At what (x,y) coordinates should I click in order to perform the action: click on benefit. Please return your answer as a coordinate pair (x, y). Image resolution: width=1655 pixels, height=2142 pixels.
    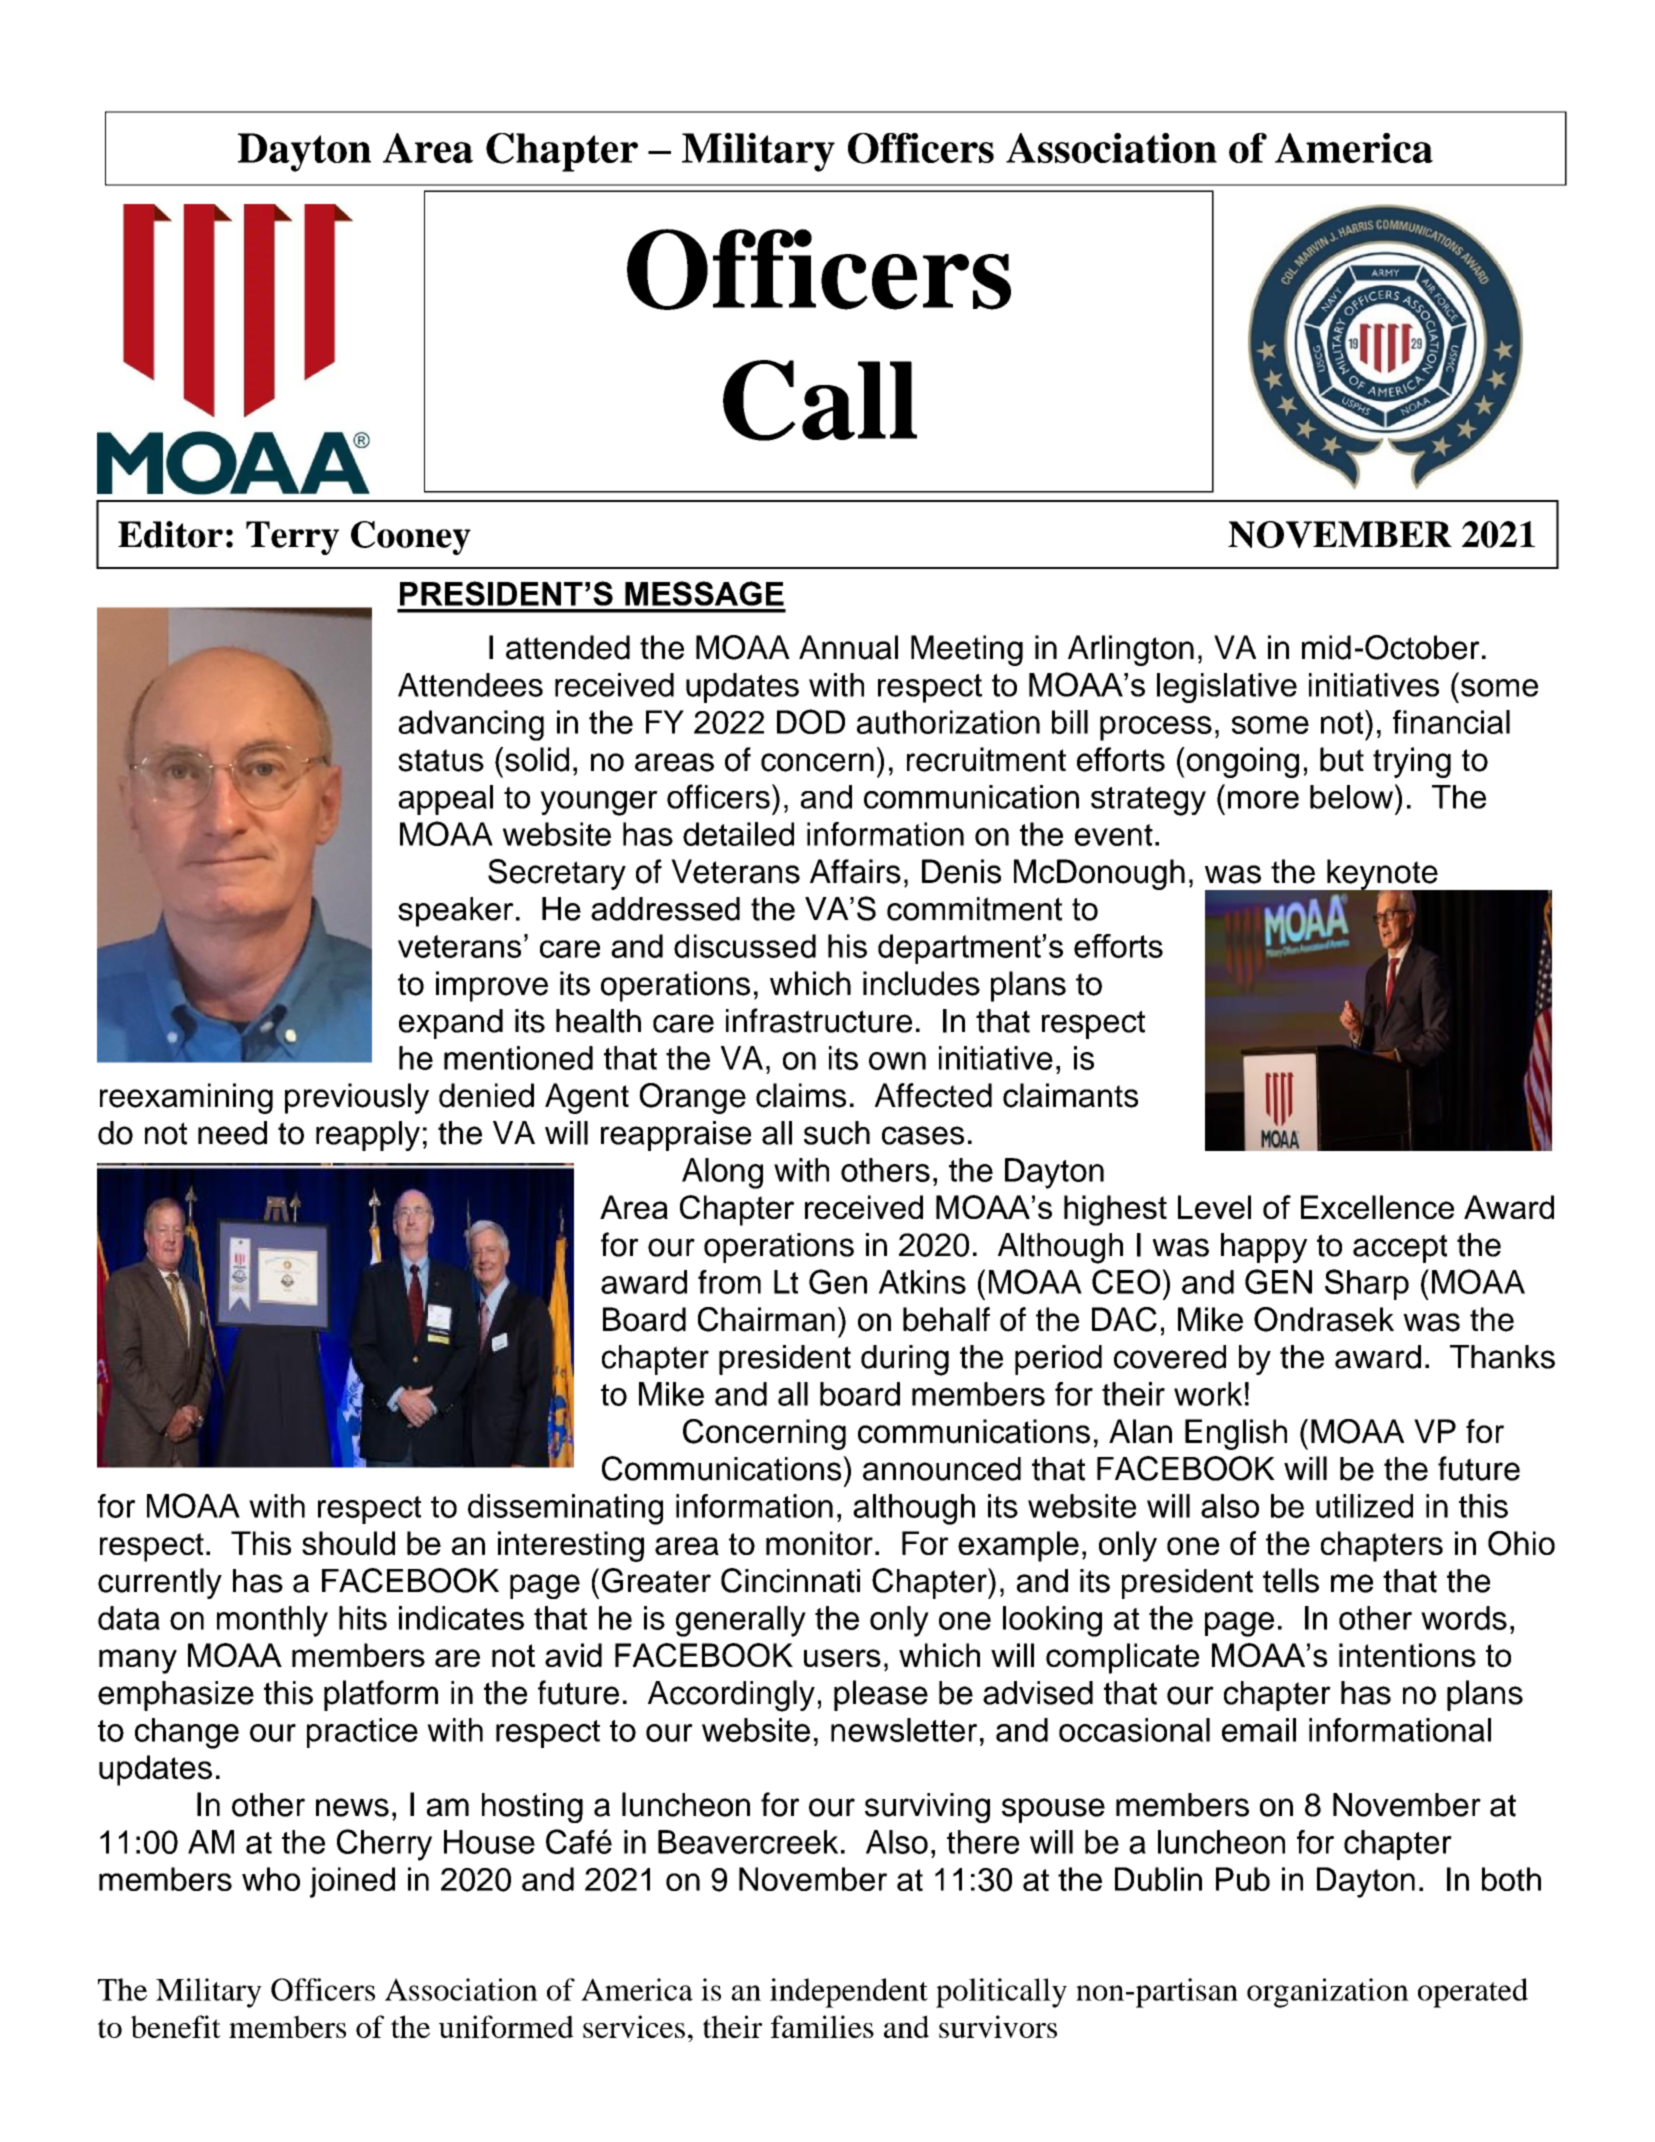
    Looking at the image, I should click on (176, 2026).
